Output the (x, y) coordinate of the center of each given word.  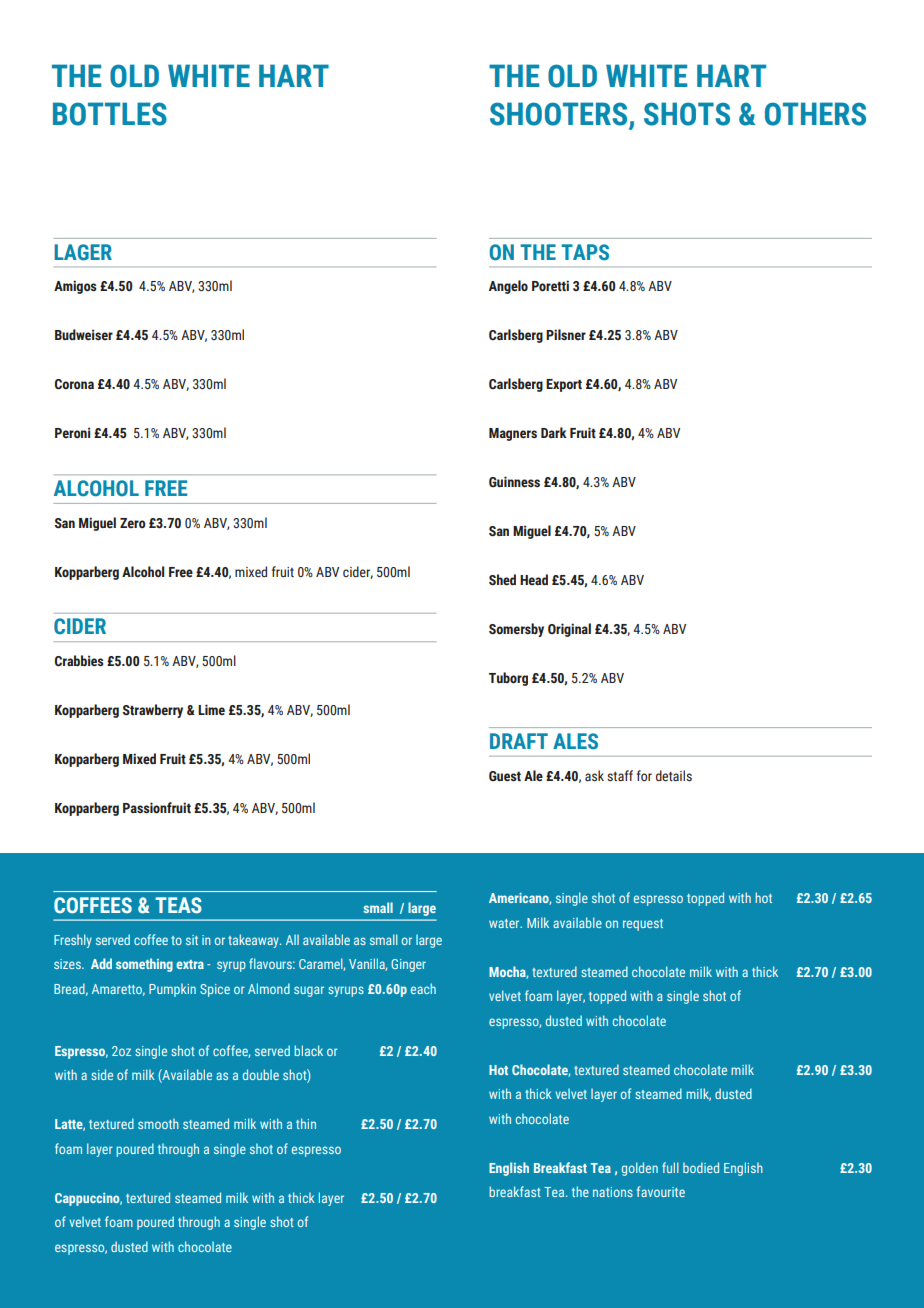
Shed (502, 580)
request (643, 925)
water (505, 923)
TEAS (178, 905)
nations (613, 1192)
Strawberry (152, 711)
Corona (74, 384)
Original (569, 630)
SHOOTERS (558, 114)
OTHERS (815, 114)
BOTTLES (110, 114)
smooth (158, 1124)
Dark (554, 432)
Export (564, 385)
